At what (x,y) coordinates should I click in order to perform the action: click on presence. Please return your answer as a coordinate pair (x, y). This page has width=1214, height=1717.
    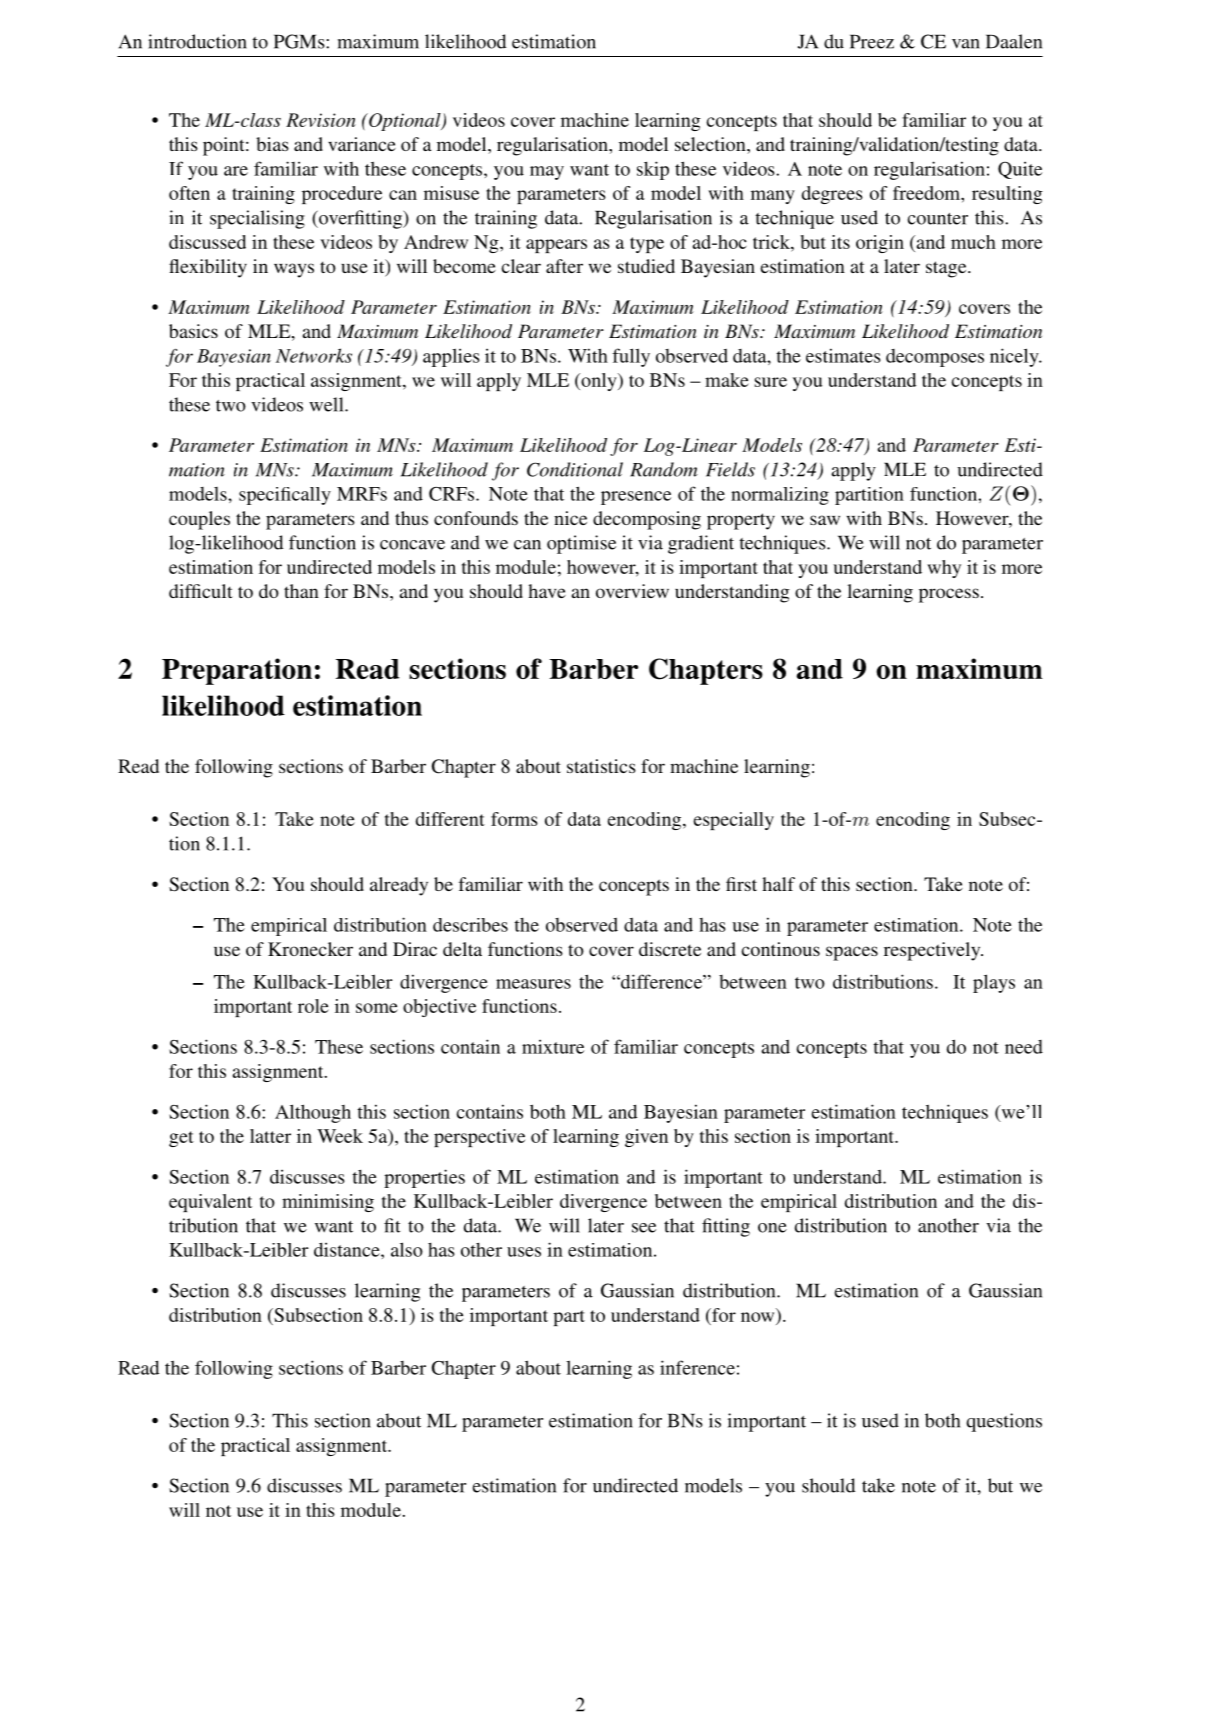
    Looking at the image, I should click on (636, 498).
